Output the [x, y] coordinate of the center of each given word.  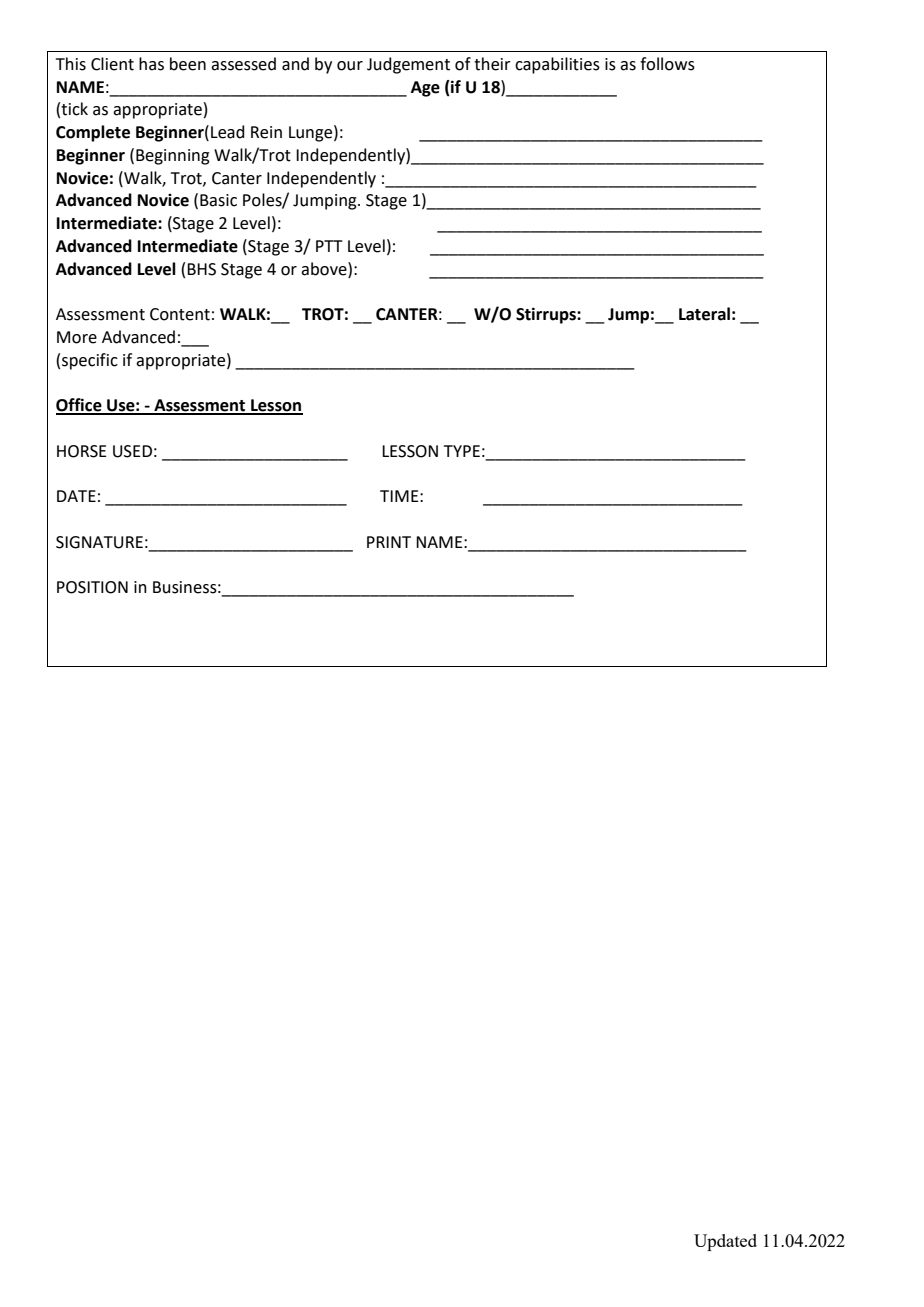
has [151, 64]
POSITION [92, 587]
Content [180, 314]
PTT [329, 246]
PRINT [389, 542]
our [350, 66]
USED [132, 451]
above [325, 269]
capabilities [557, 65]
